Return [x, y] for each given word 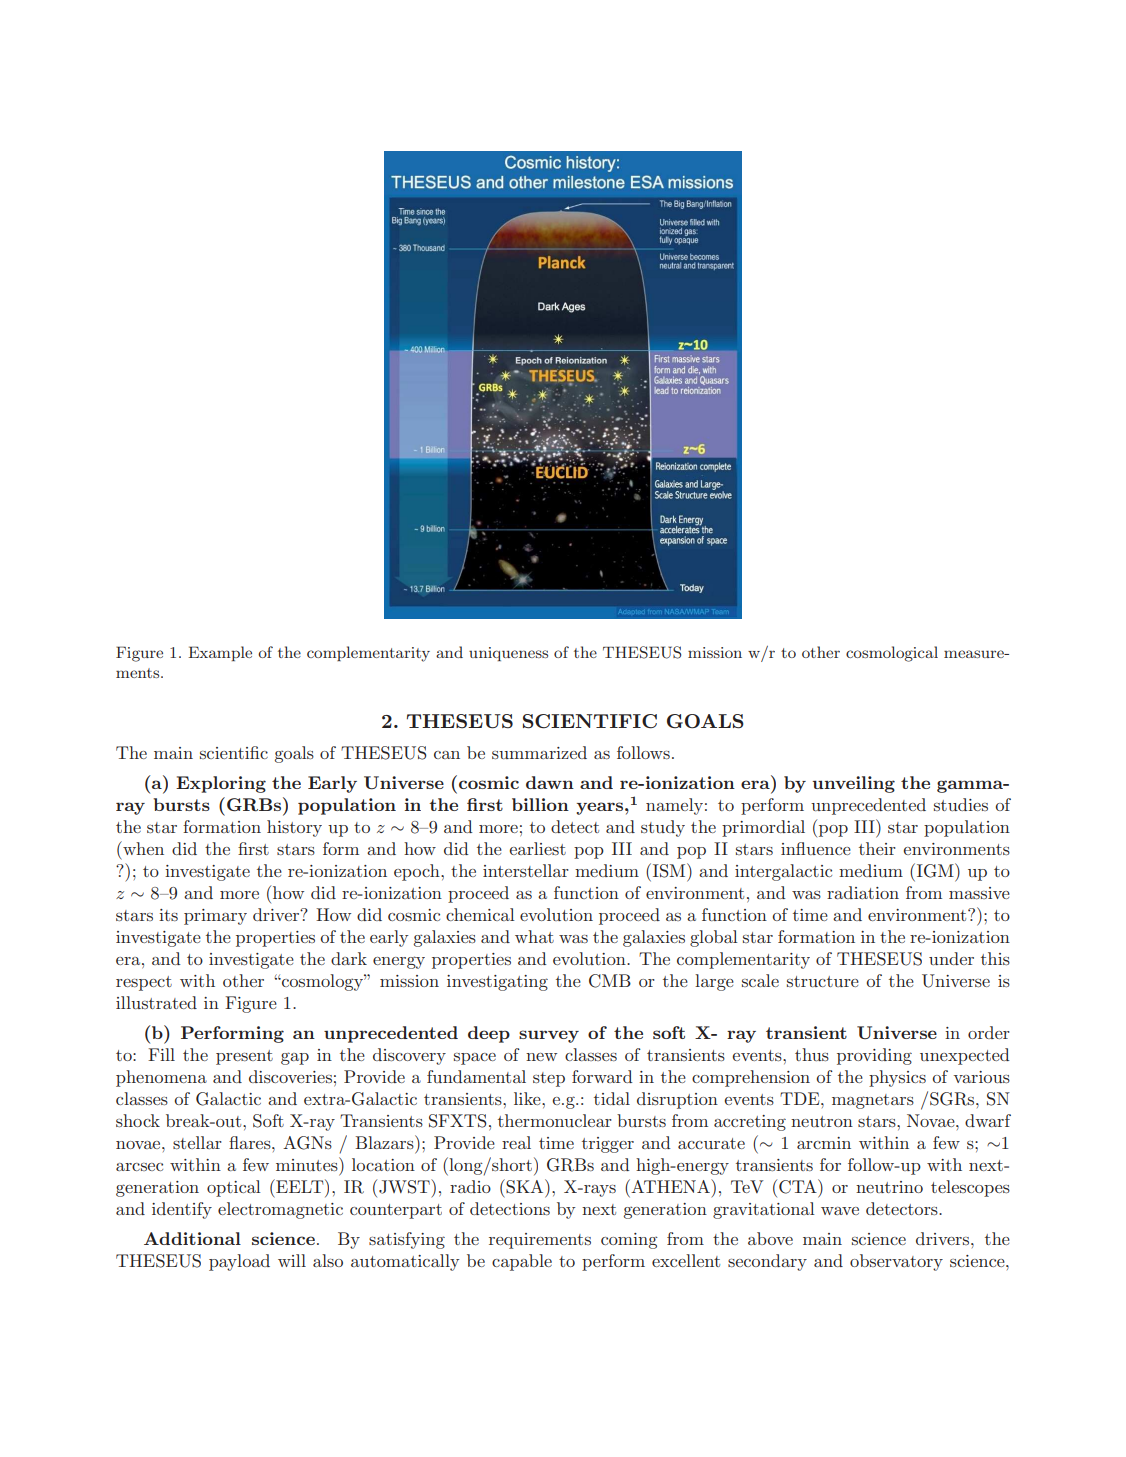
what [534, 936]
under [951, 958]
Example [220, 653]
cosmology [322, 982]
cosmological [892, 654]
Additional [192, 1238]
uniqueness [508, 654]
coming [629, 1241]
